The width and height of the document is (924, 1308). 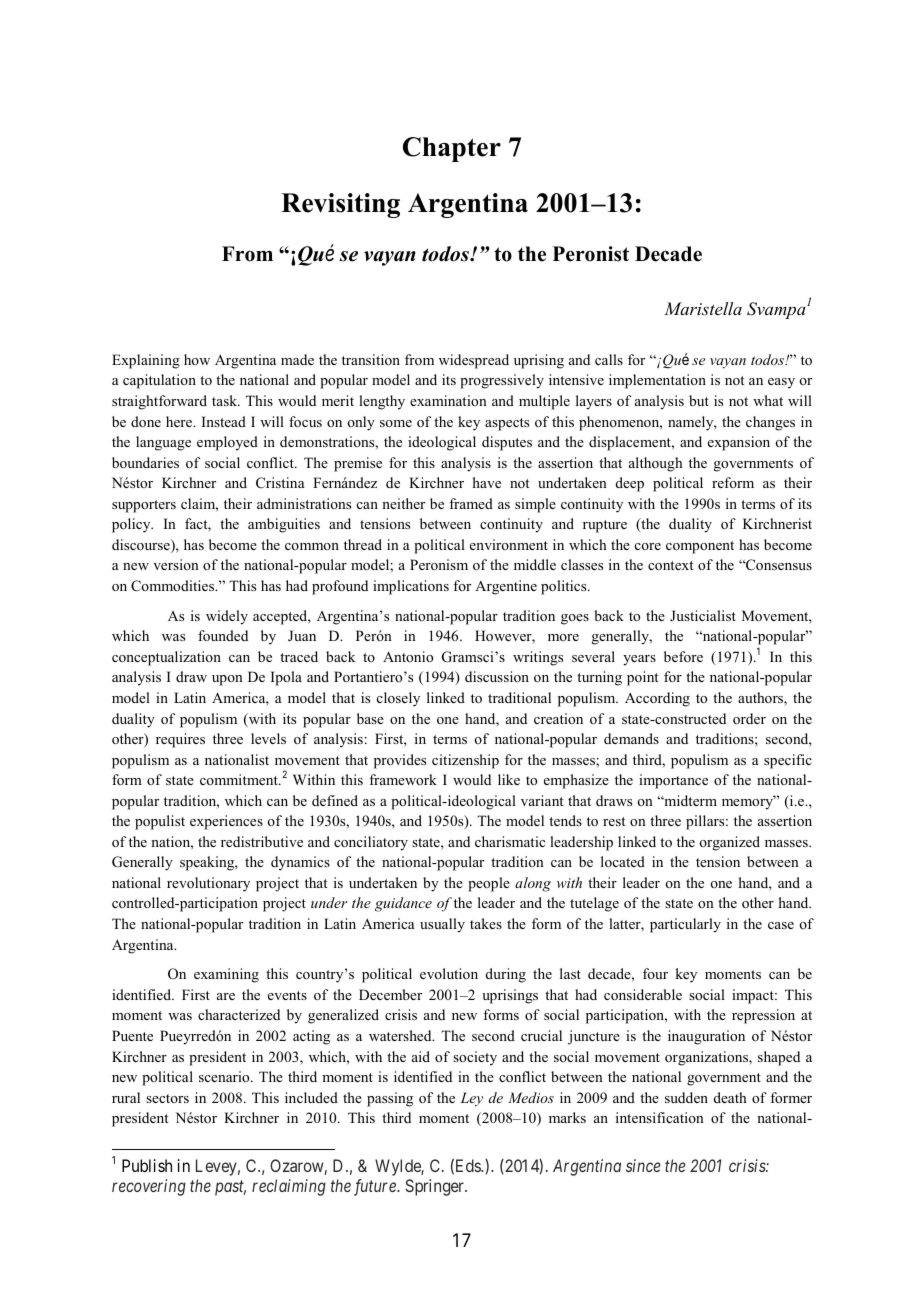 What do you see at coordinates (147, 1165) in the document?
I see `Publish` at bounding box center [147, 1165].
